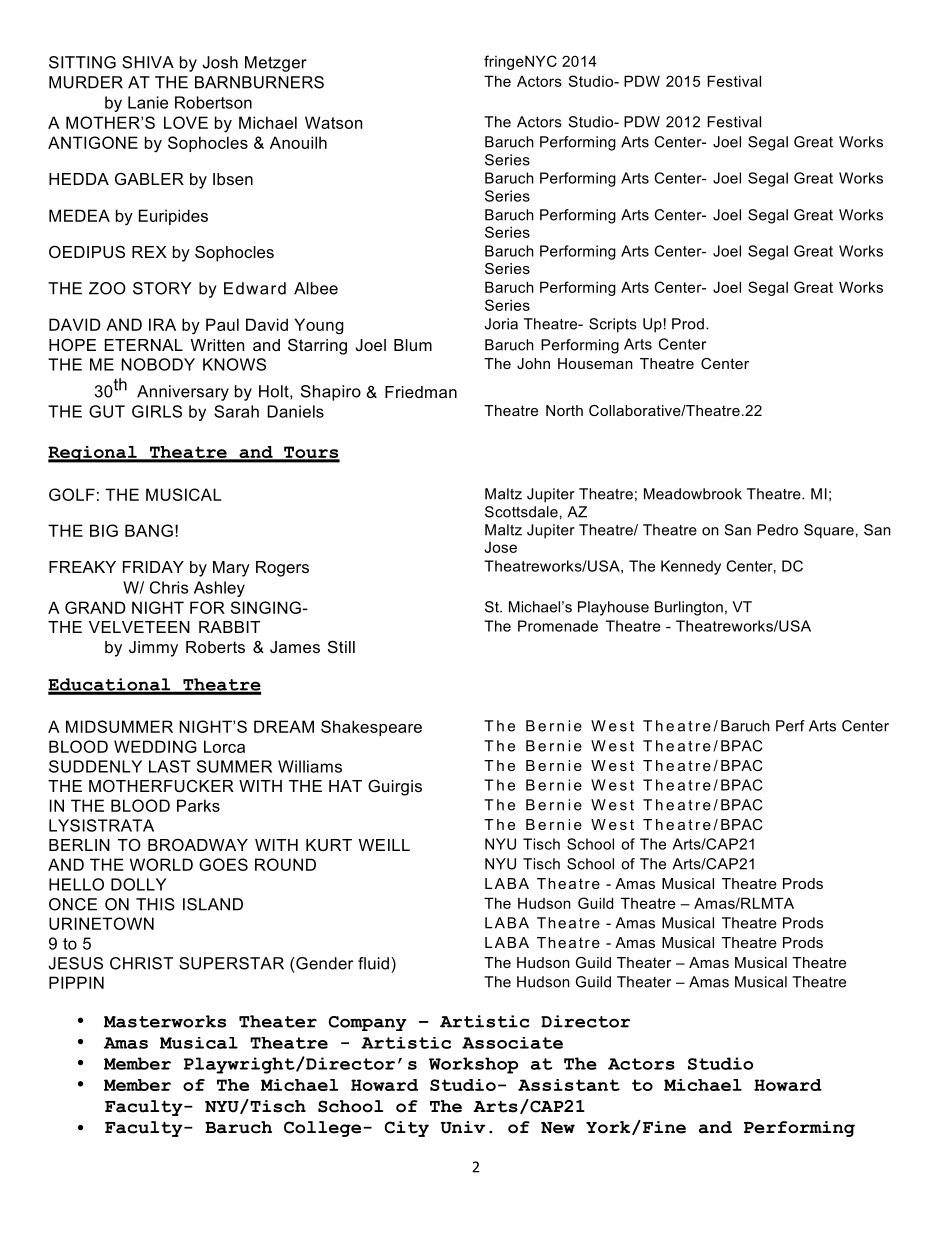 This page has width=952, height=1233. Describe the element at coordinates (148, 102) in the page. I see `Lanie` at that location.
